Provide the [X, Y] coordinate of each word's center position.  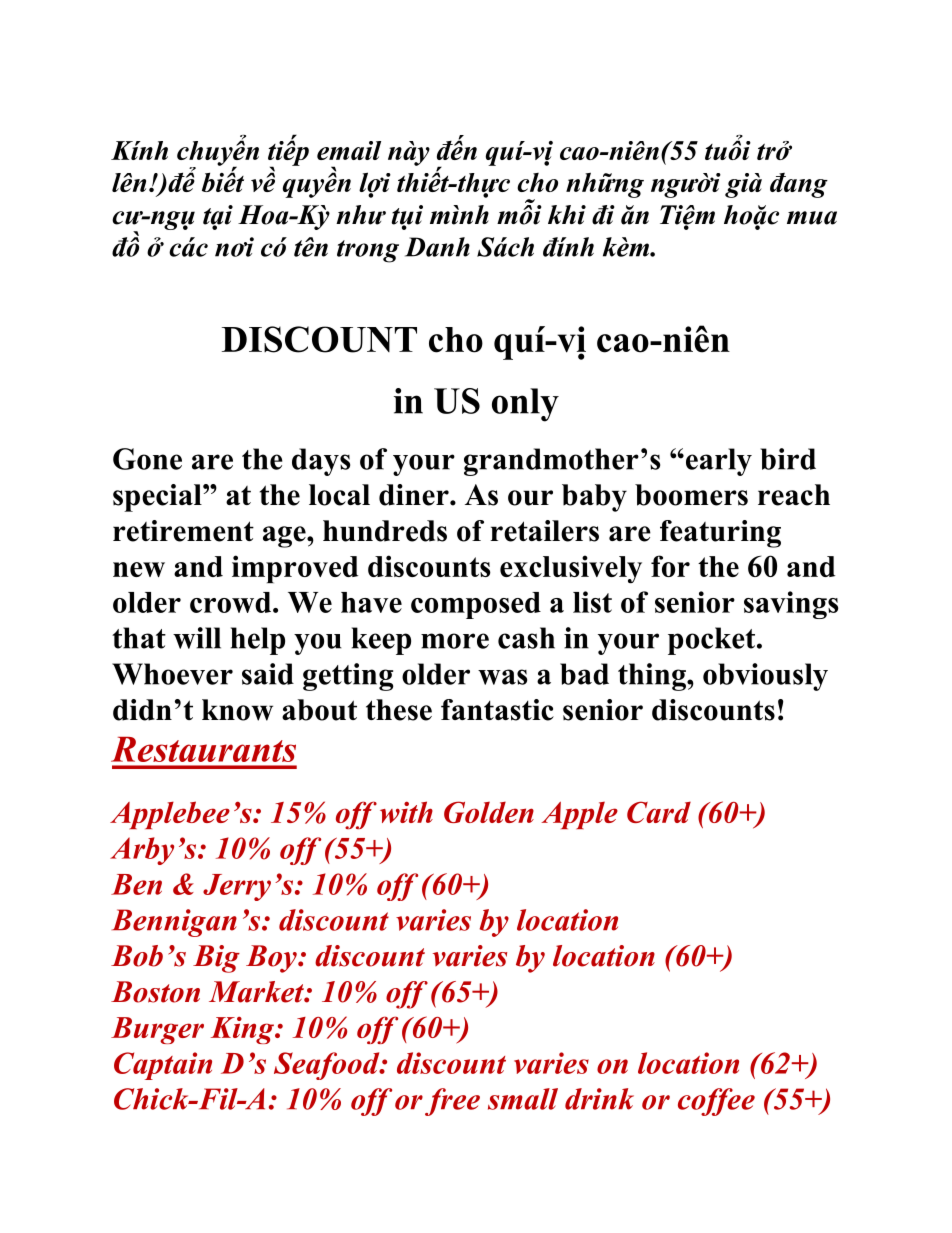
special [158, 498]
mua [812, 218]
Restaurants [203, 749]
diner [415, 495]
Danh [437, 247]
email [349, 150]
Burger [157, 1030]
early [717, 462]
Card [659, 812]
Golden [489, 812]
